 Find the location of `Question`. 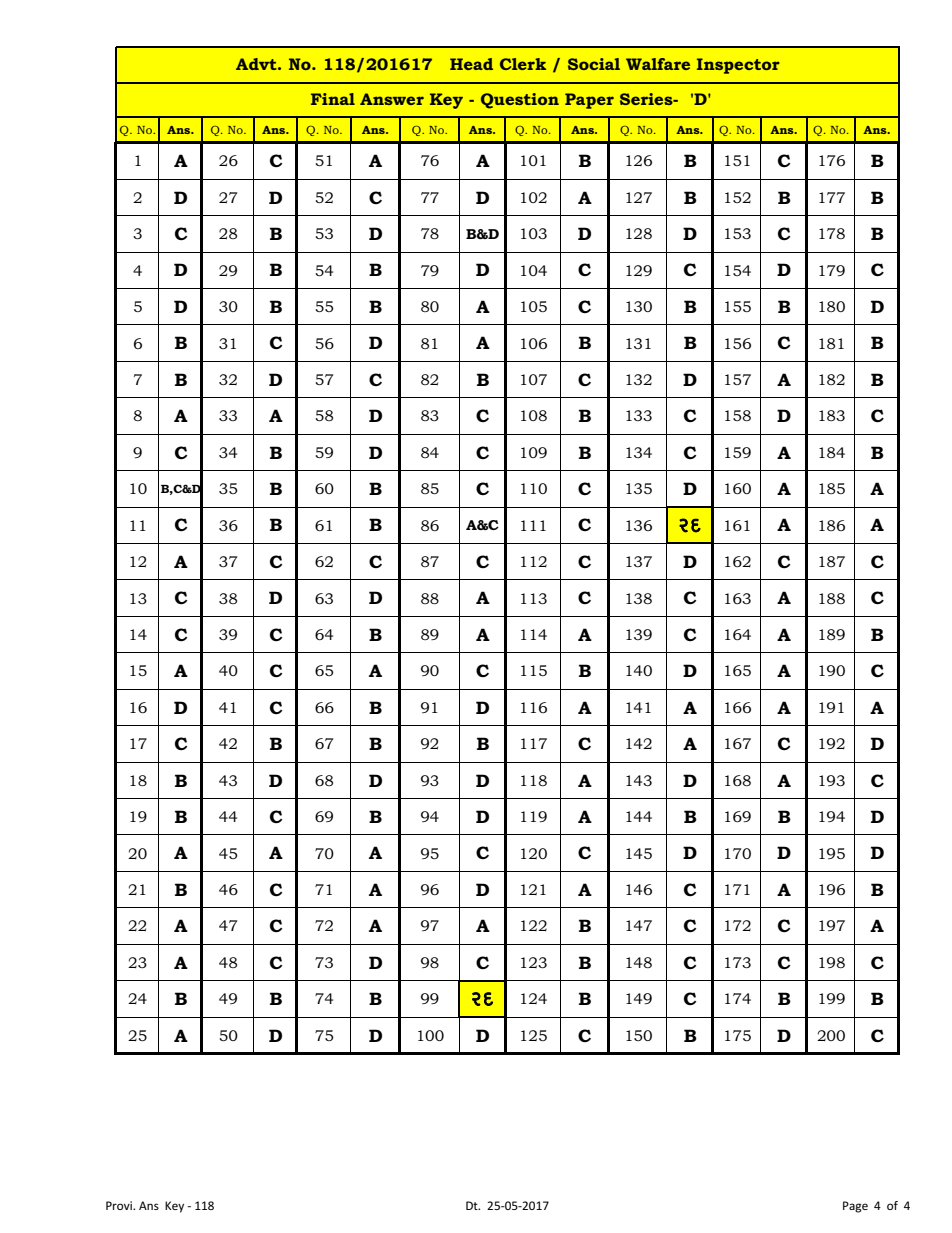

Question is located at coordinates (520, 101).
